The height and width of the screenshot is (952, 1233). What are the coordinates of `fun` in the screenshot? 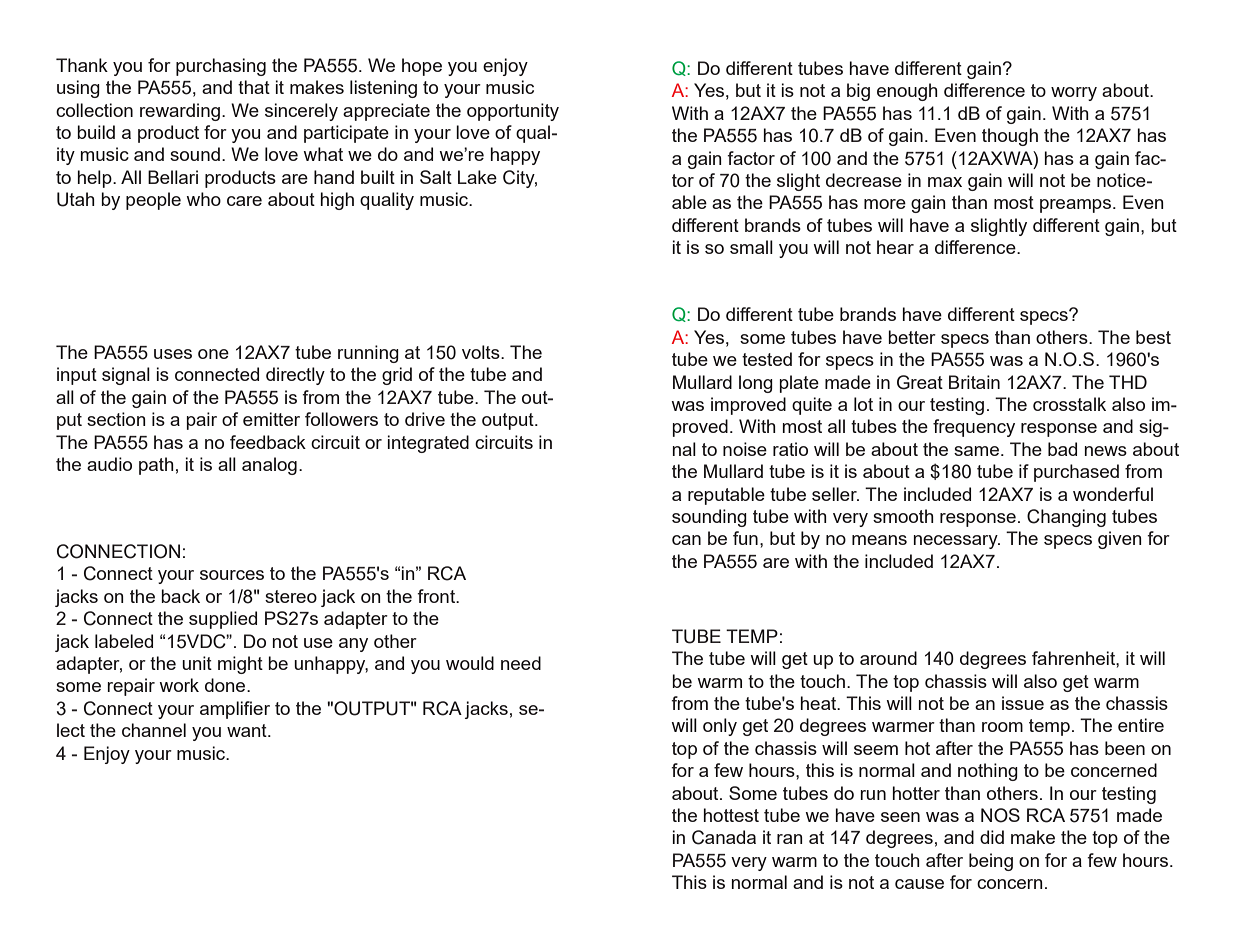 It's located at (745, 538).
